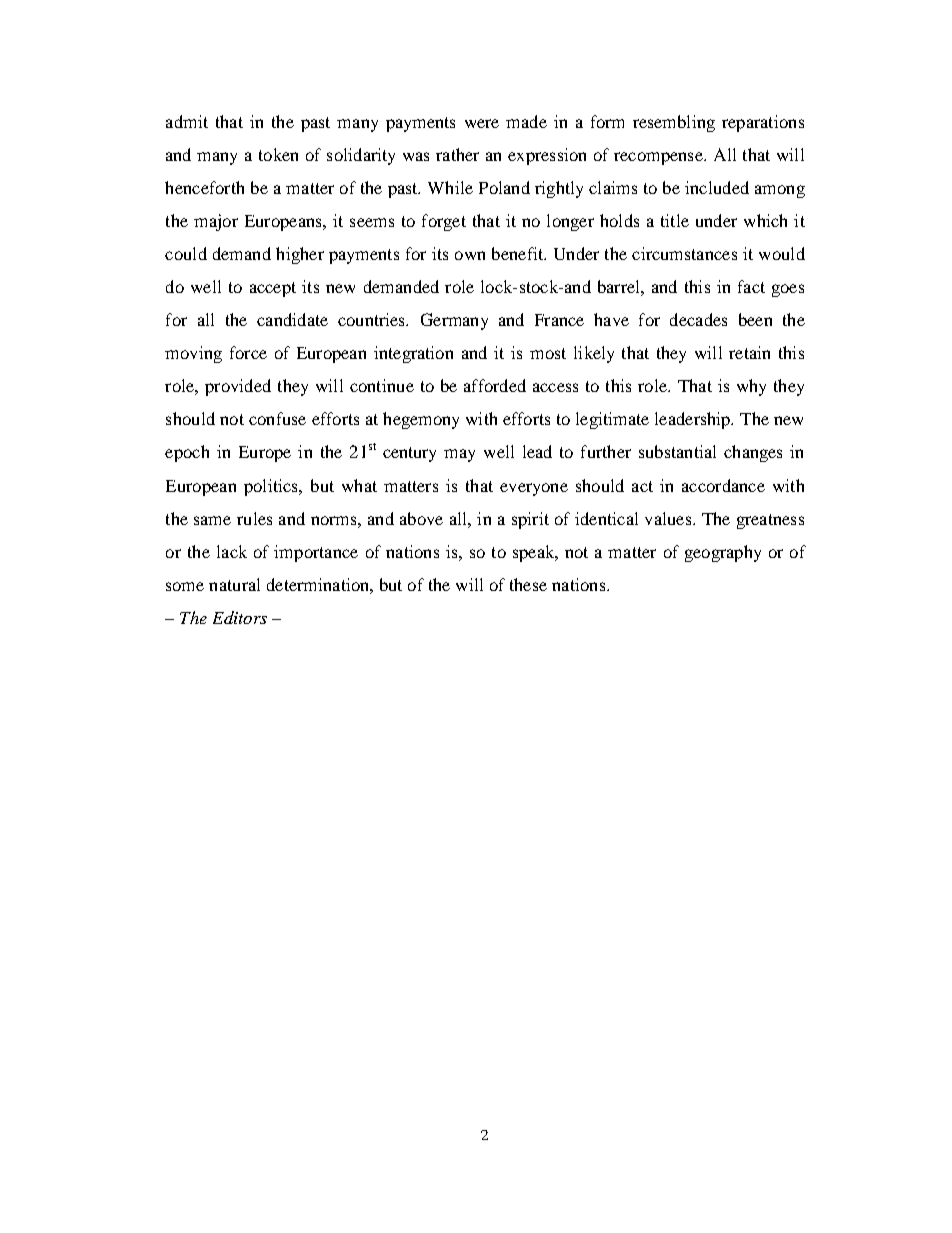  Describe the element at coordinates (749, 352) in the image. I see `retain` at that location.
